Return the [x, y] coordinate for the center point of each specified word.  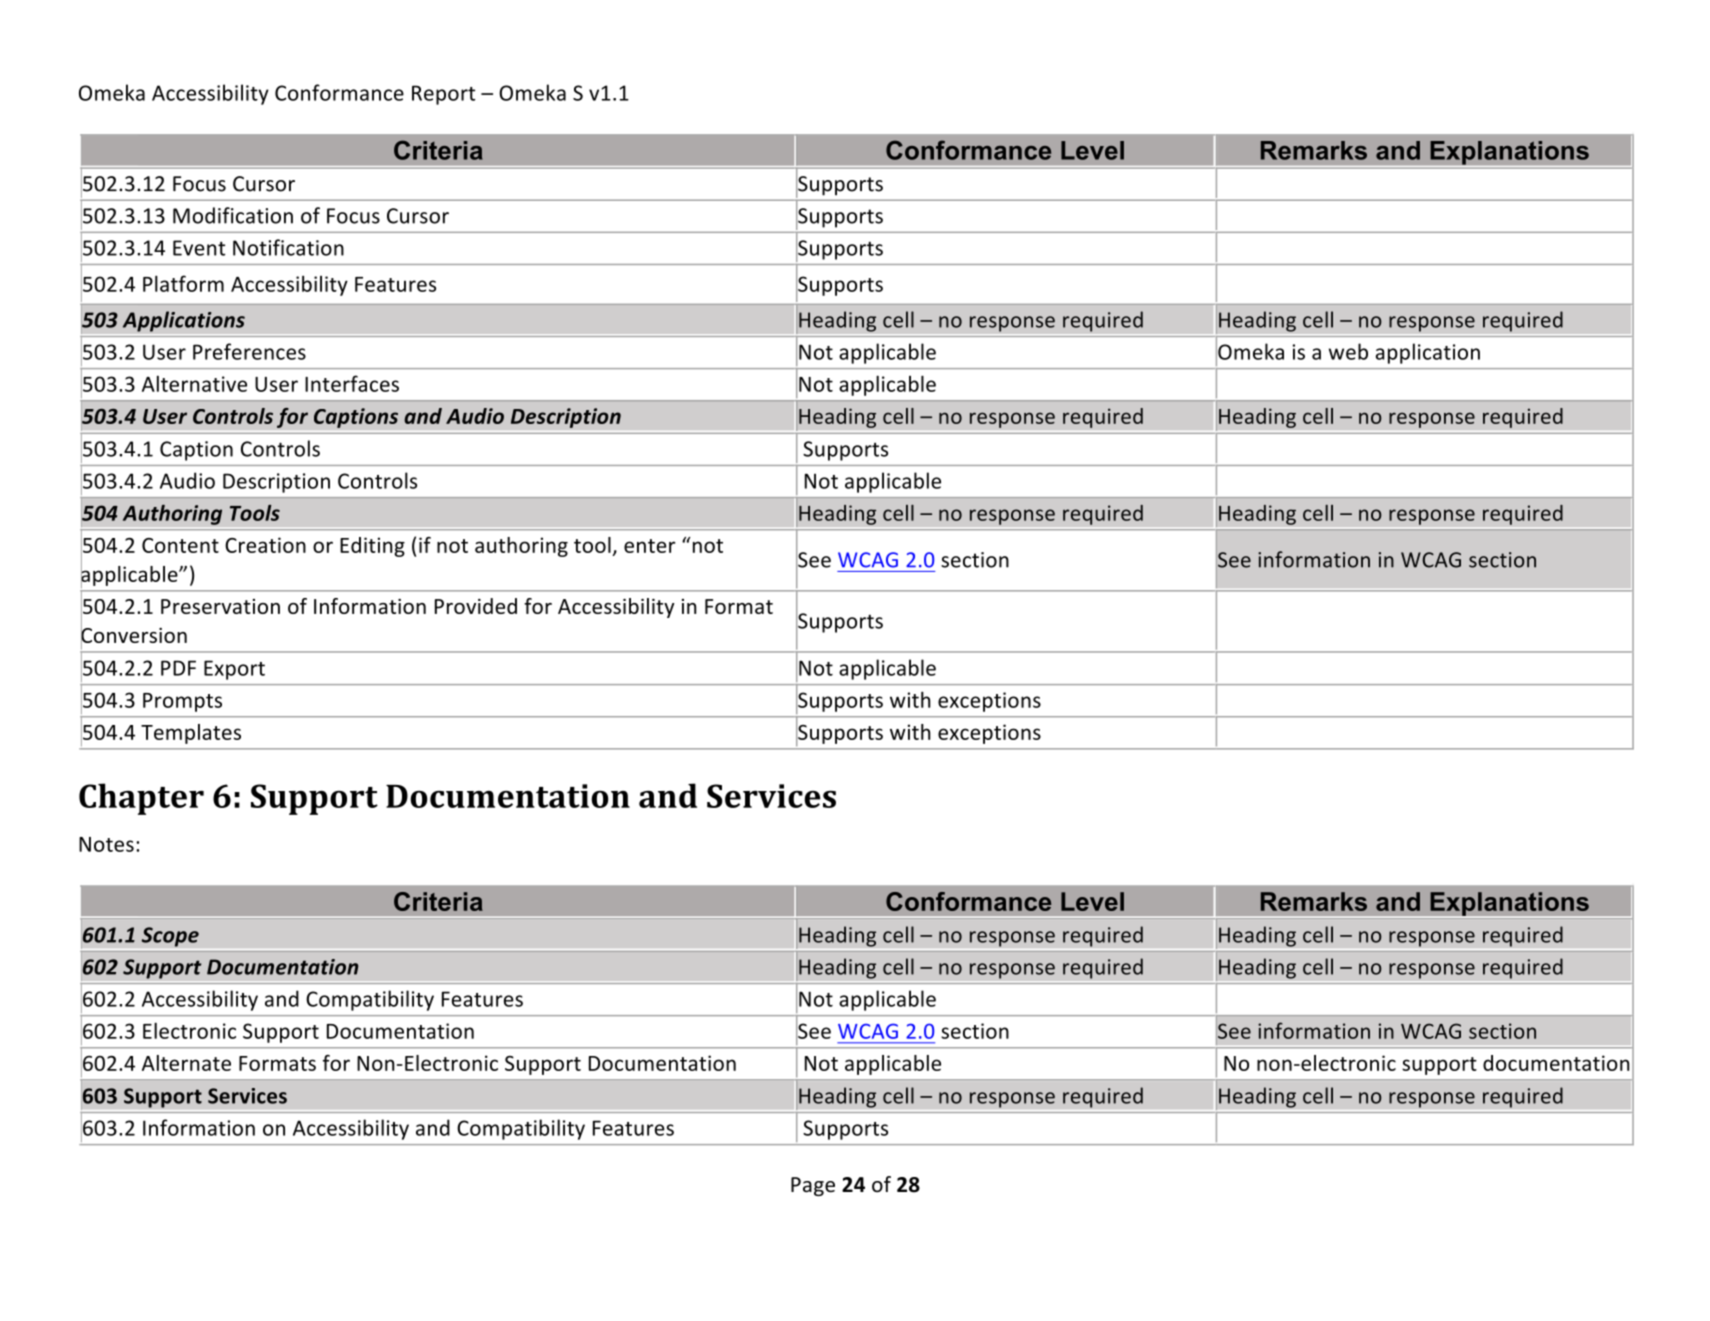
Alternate [186, 1063]
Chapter [141, 799]
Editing [372, 547]
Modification [233, 215]
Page [813, 1186]
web [1348, 351]
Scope [170, 937]
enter [650, 546]
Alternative [194, 383]
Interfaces [352, 383]
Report [443, 95]
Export [234, 670]
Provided [476, 606]
